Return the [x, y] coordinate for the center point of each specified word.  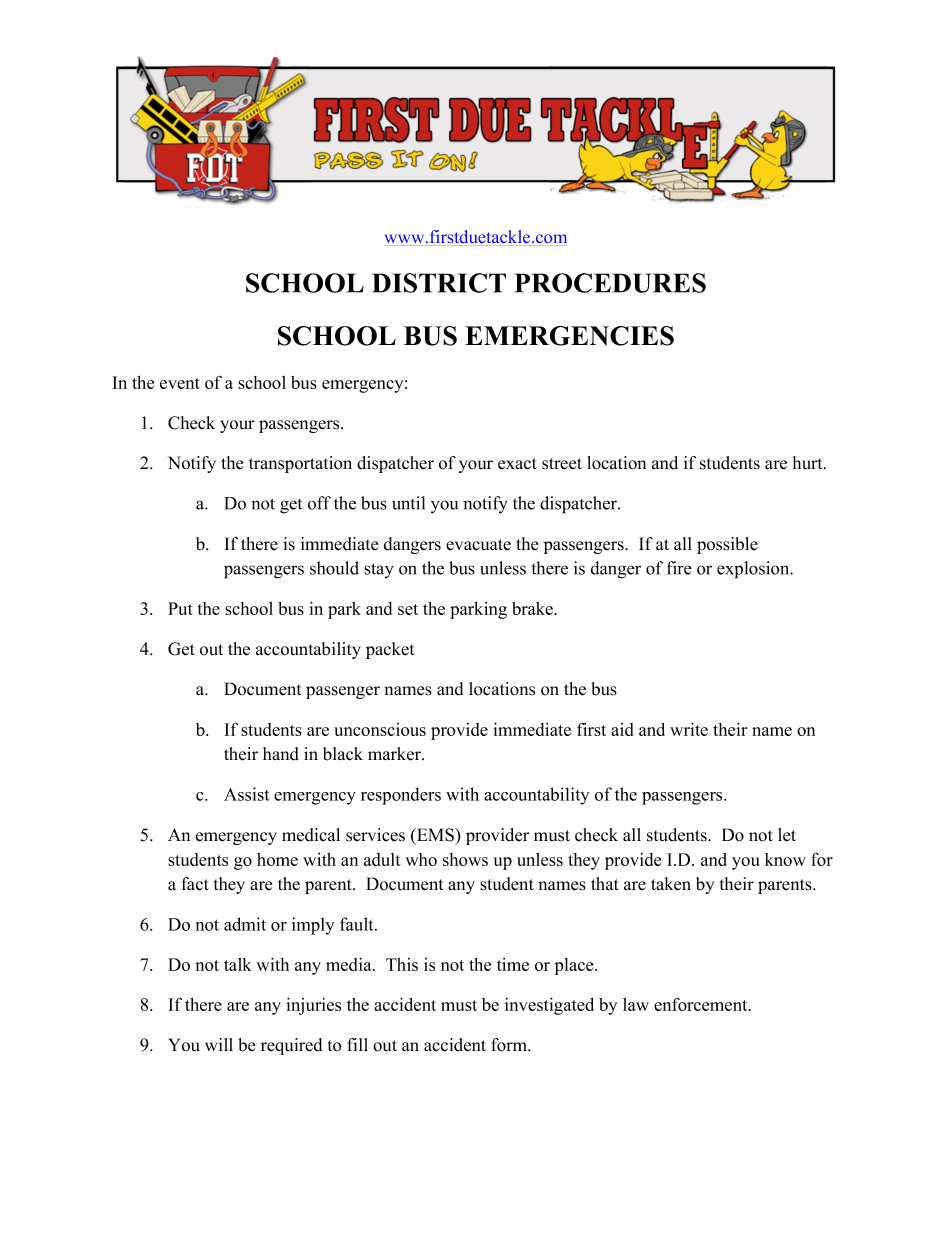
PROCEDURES [610, 283]
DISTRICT [439, 283]
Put [180, 608]
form [510, 1045]
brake [533, 608]
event [180, 383]
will [219, 1044]
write [689, 729]
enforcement [702, 1004]
